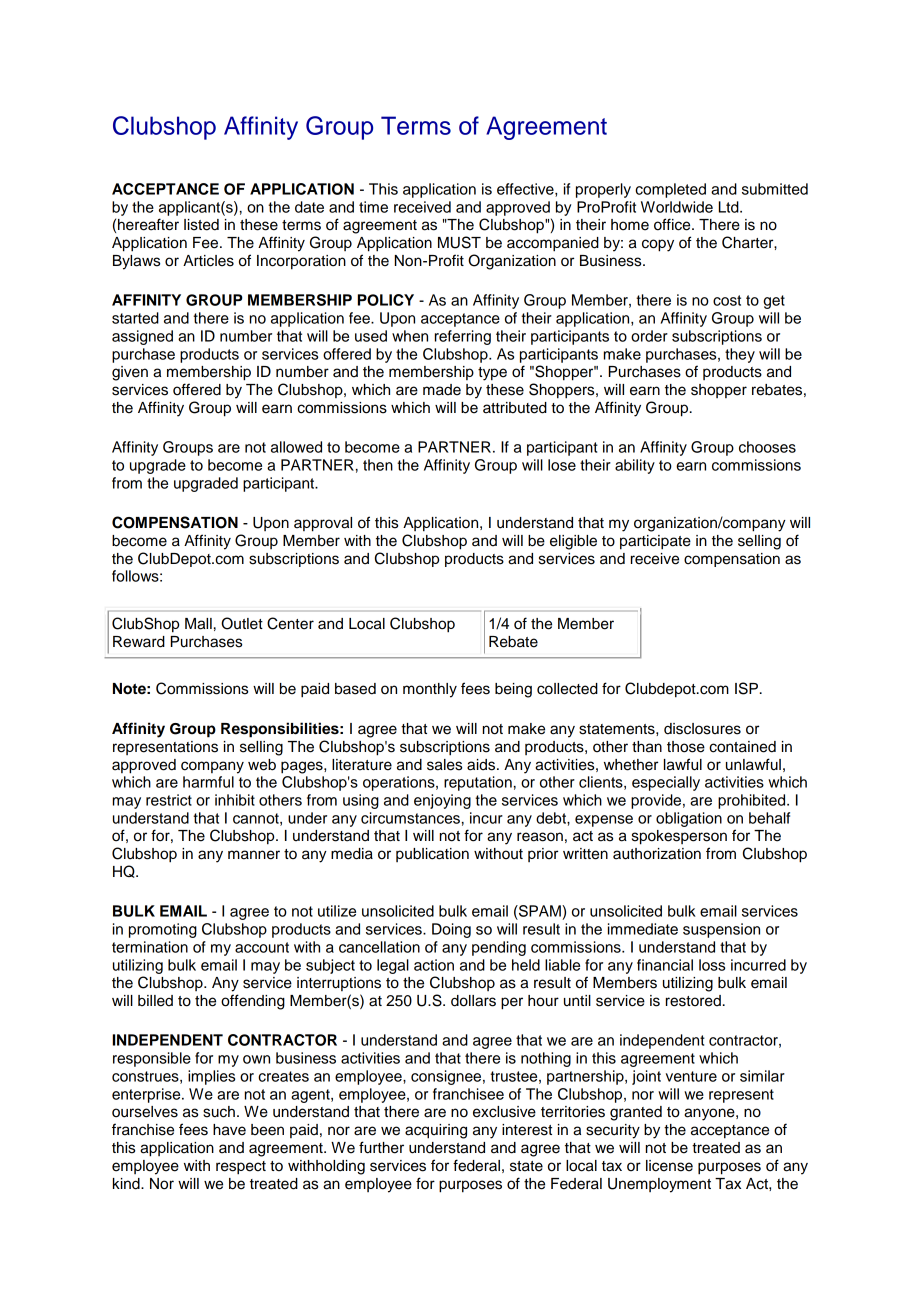 The image size is (924, 1309). What do you see at coordinates (201, 225) in the page?
I see `listed` at bounding box center [201, 225].
